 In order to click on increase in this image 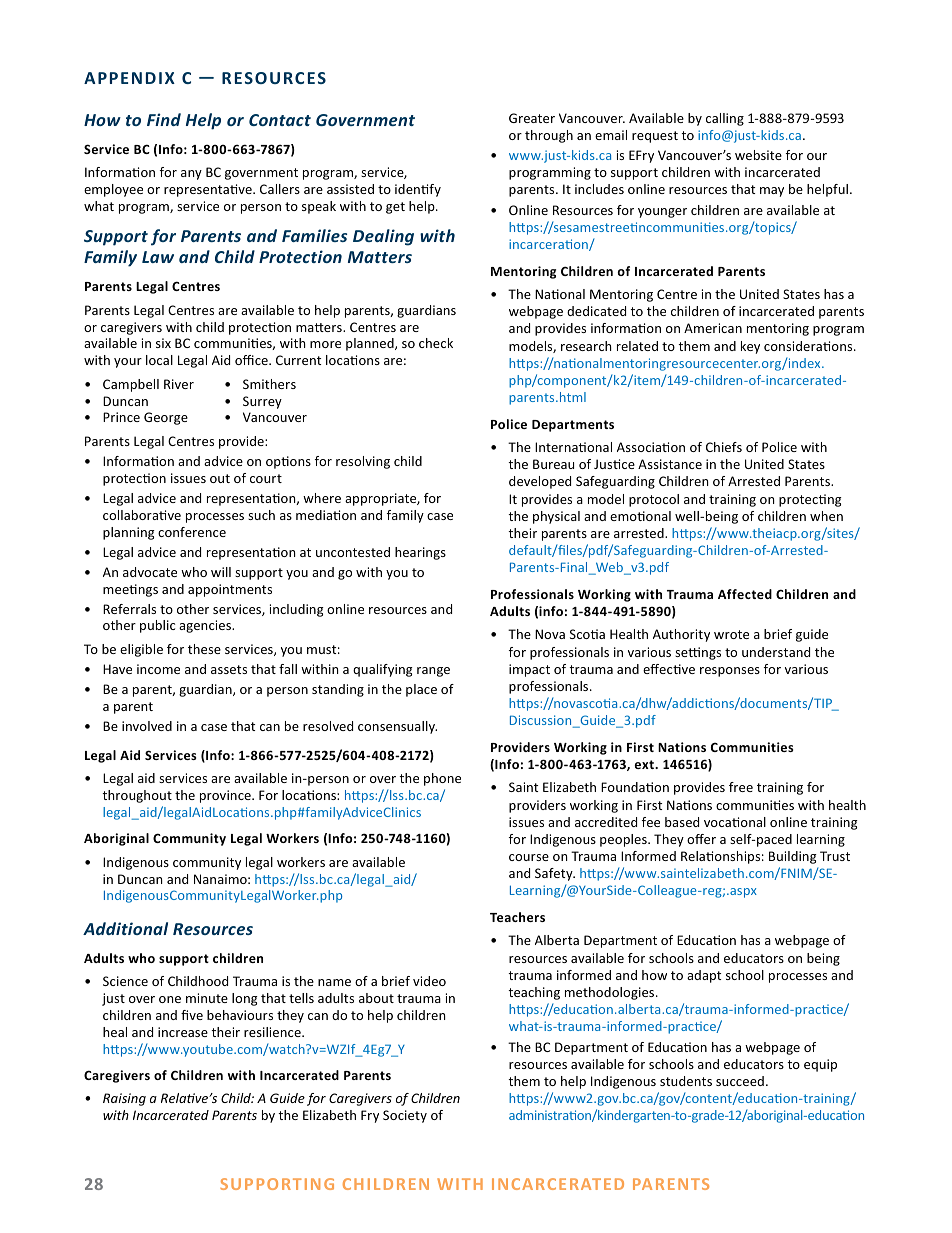, I will do `click(183, 1032)`.
